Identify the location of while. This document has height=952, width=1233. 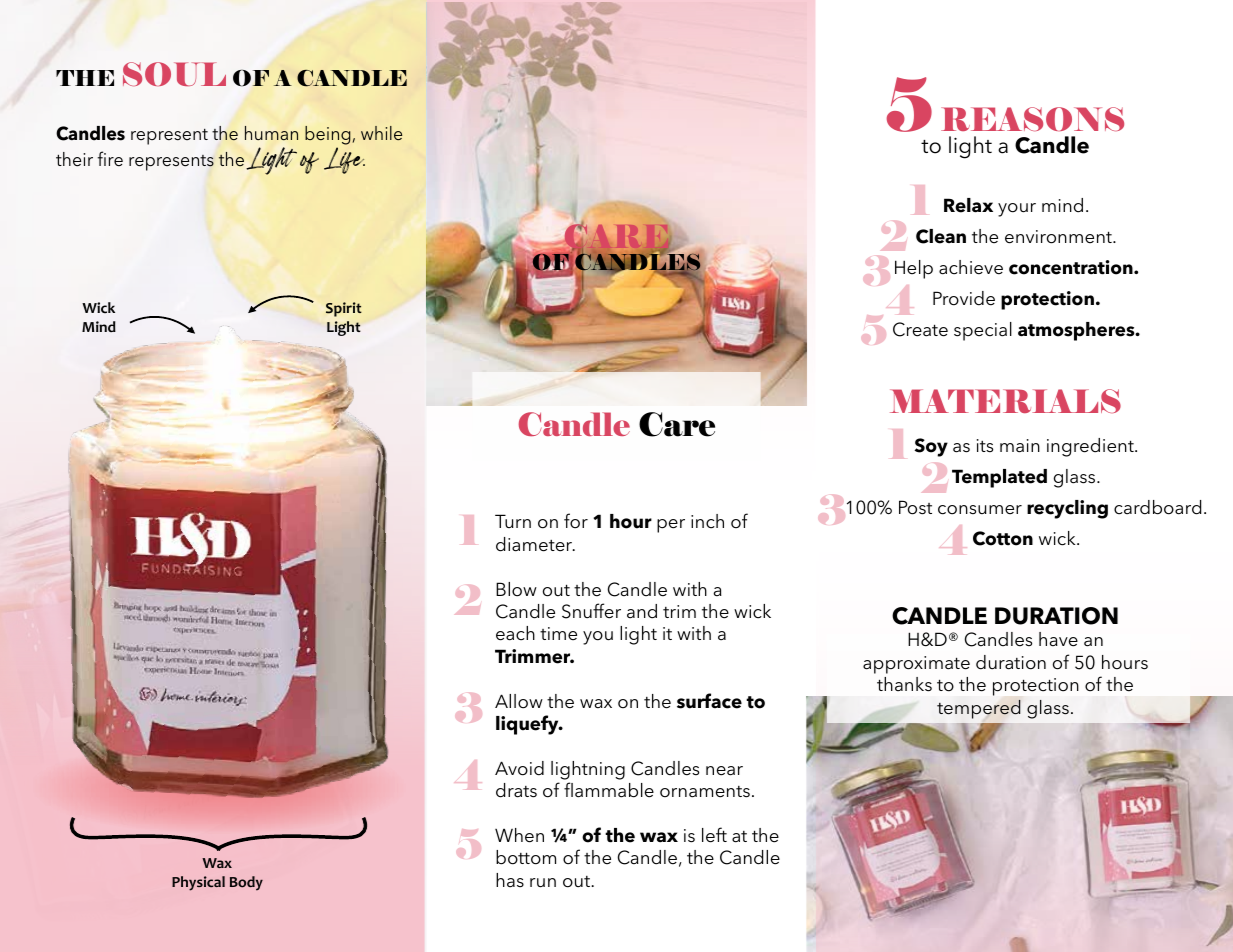
(381, 133).
